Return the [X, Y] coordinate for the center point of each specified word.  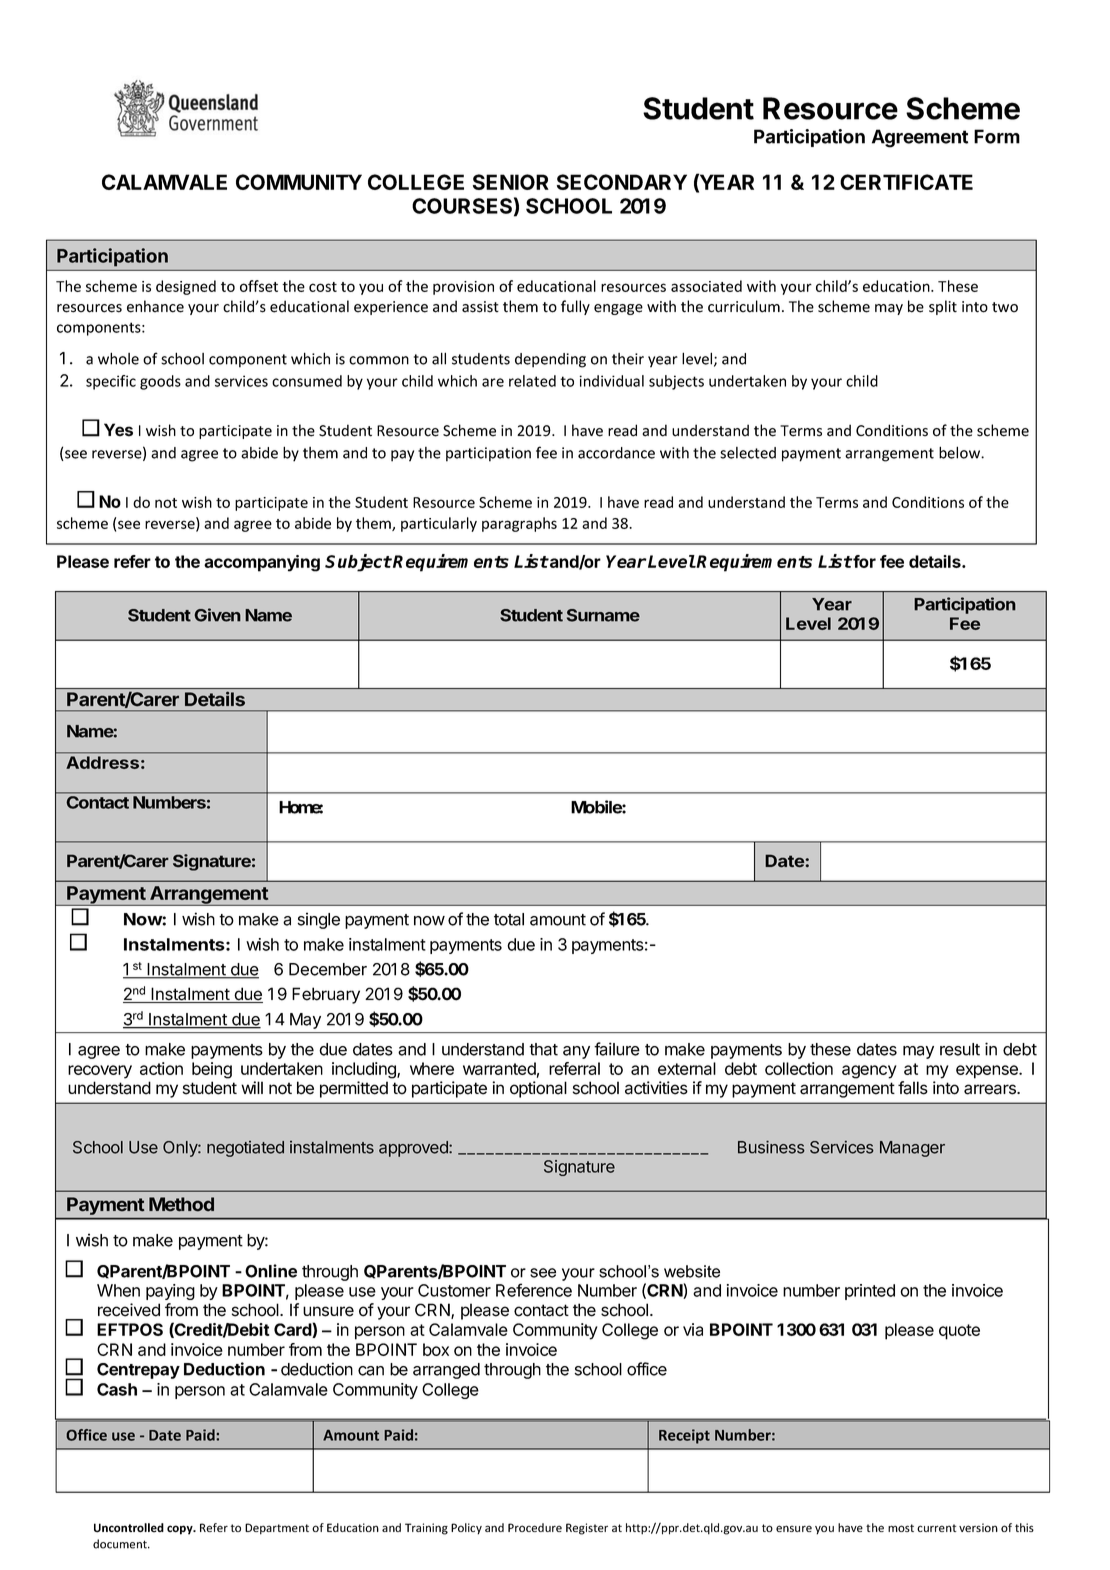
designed [186, 287]
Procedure [535, 1527]
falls [913, 1088]
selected [748, 453]
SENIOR [511, 182]
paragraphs [519, 524]
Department [277, 1529]
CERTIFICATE [906, 182]
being [212, 1070]
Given [217, 615]
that [543, 1049]
